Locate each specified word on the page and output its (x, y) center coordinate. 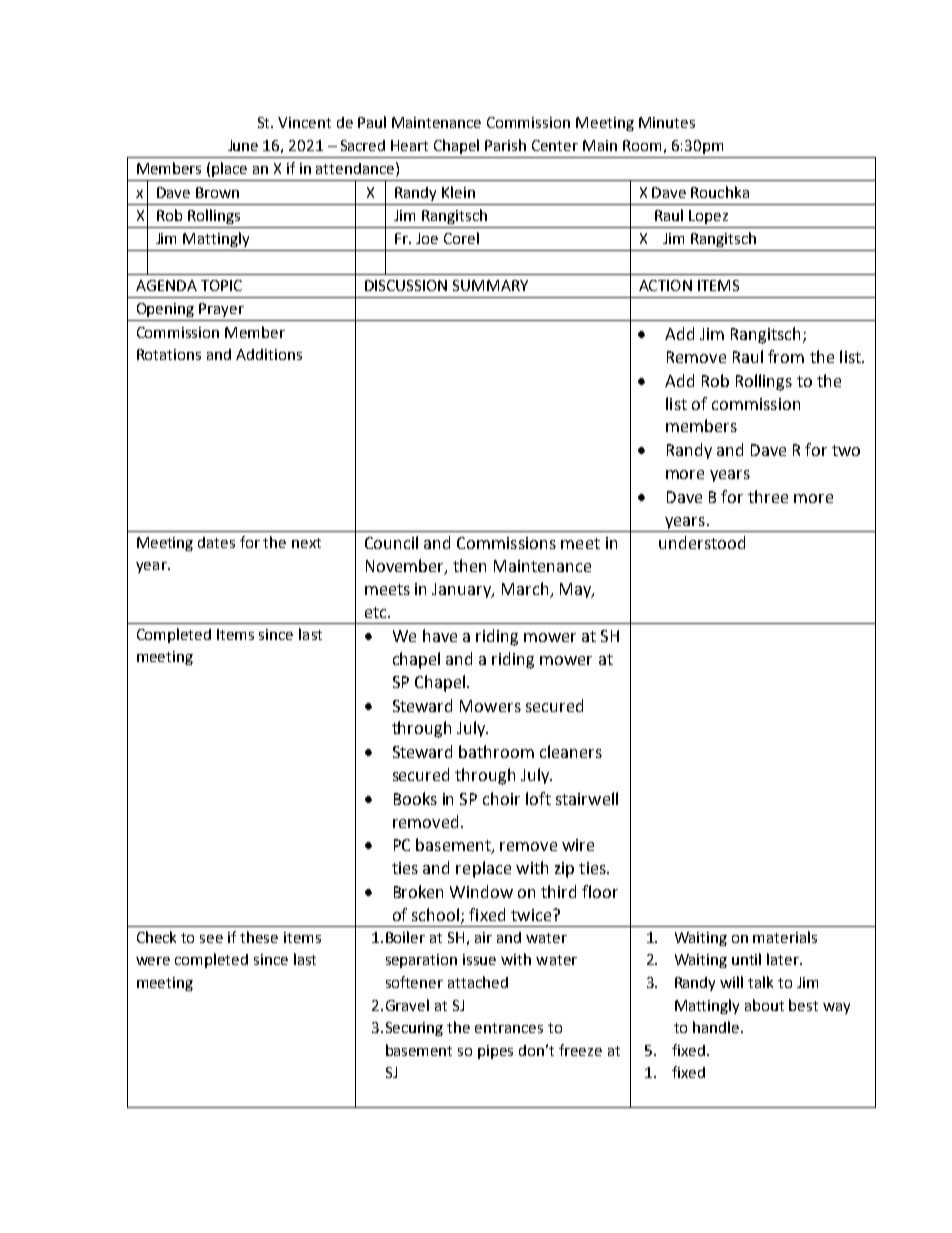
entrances (509, 1028)
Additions (269, 354)
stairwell (587, 798)
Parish (505, 145)
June (243, 145)
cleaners (571, 751)
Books (415, 798)
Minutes (667, 122)
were (153, 961)
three (768, 496)
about (764, 1005)
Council (391, 542)
